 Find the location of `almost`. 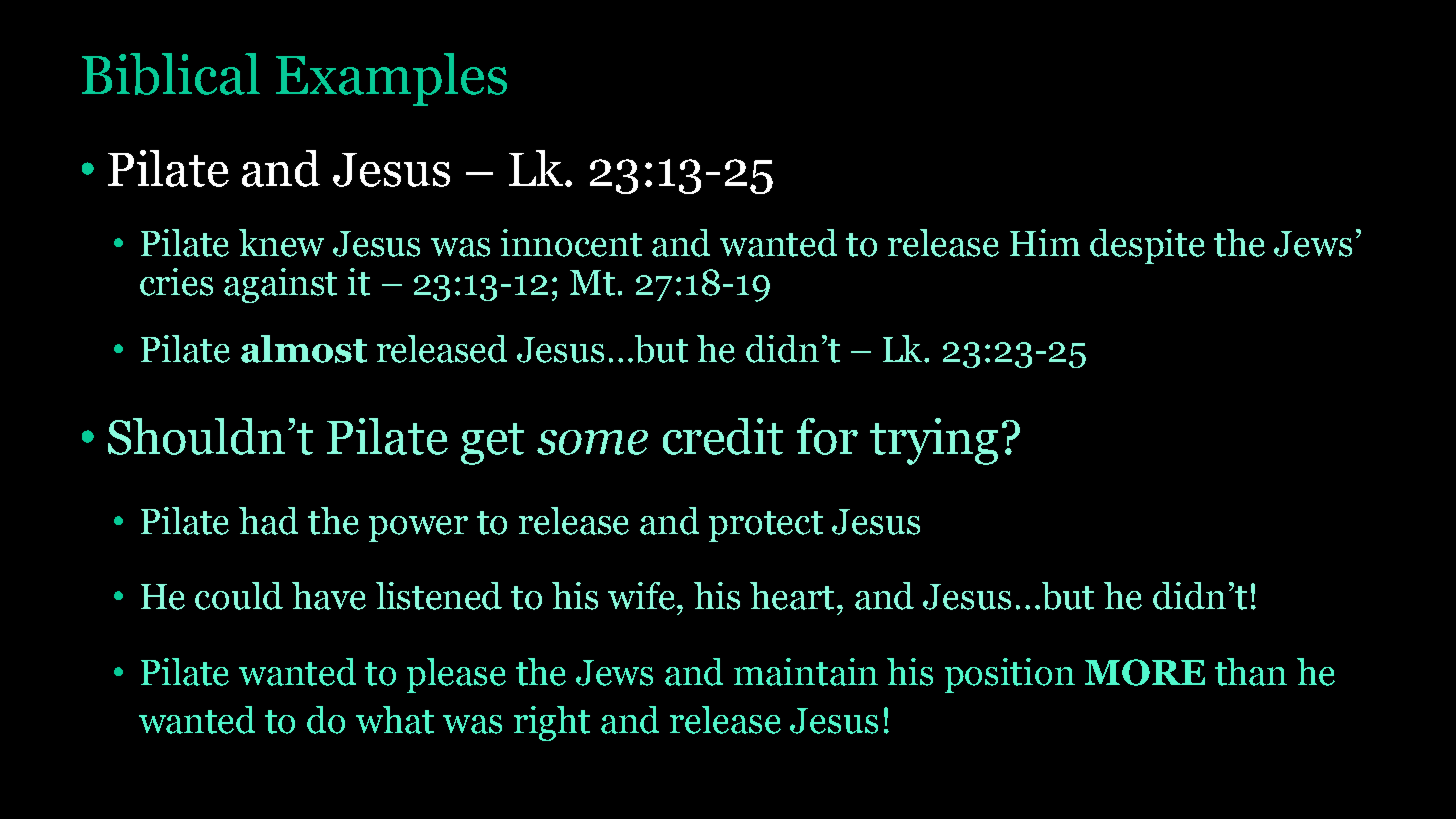

almost is located at coordinates (304, 349).
